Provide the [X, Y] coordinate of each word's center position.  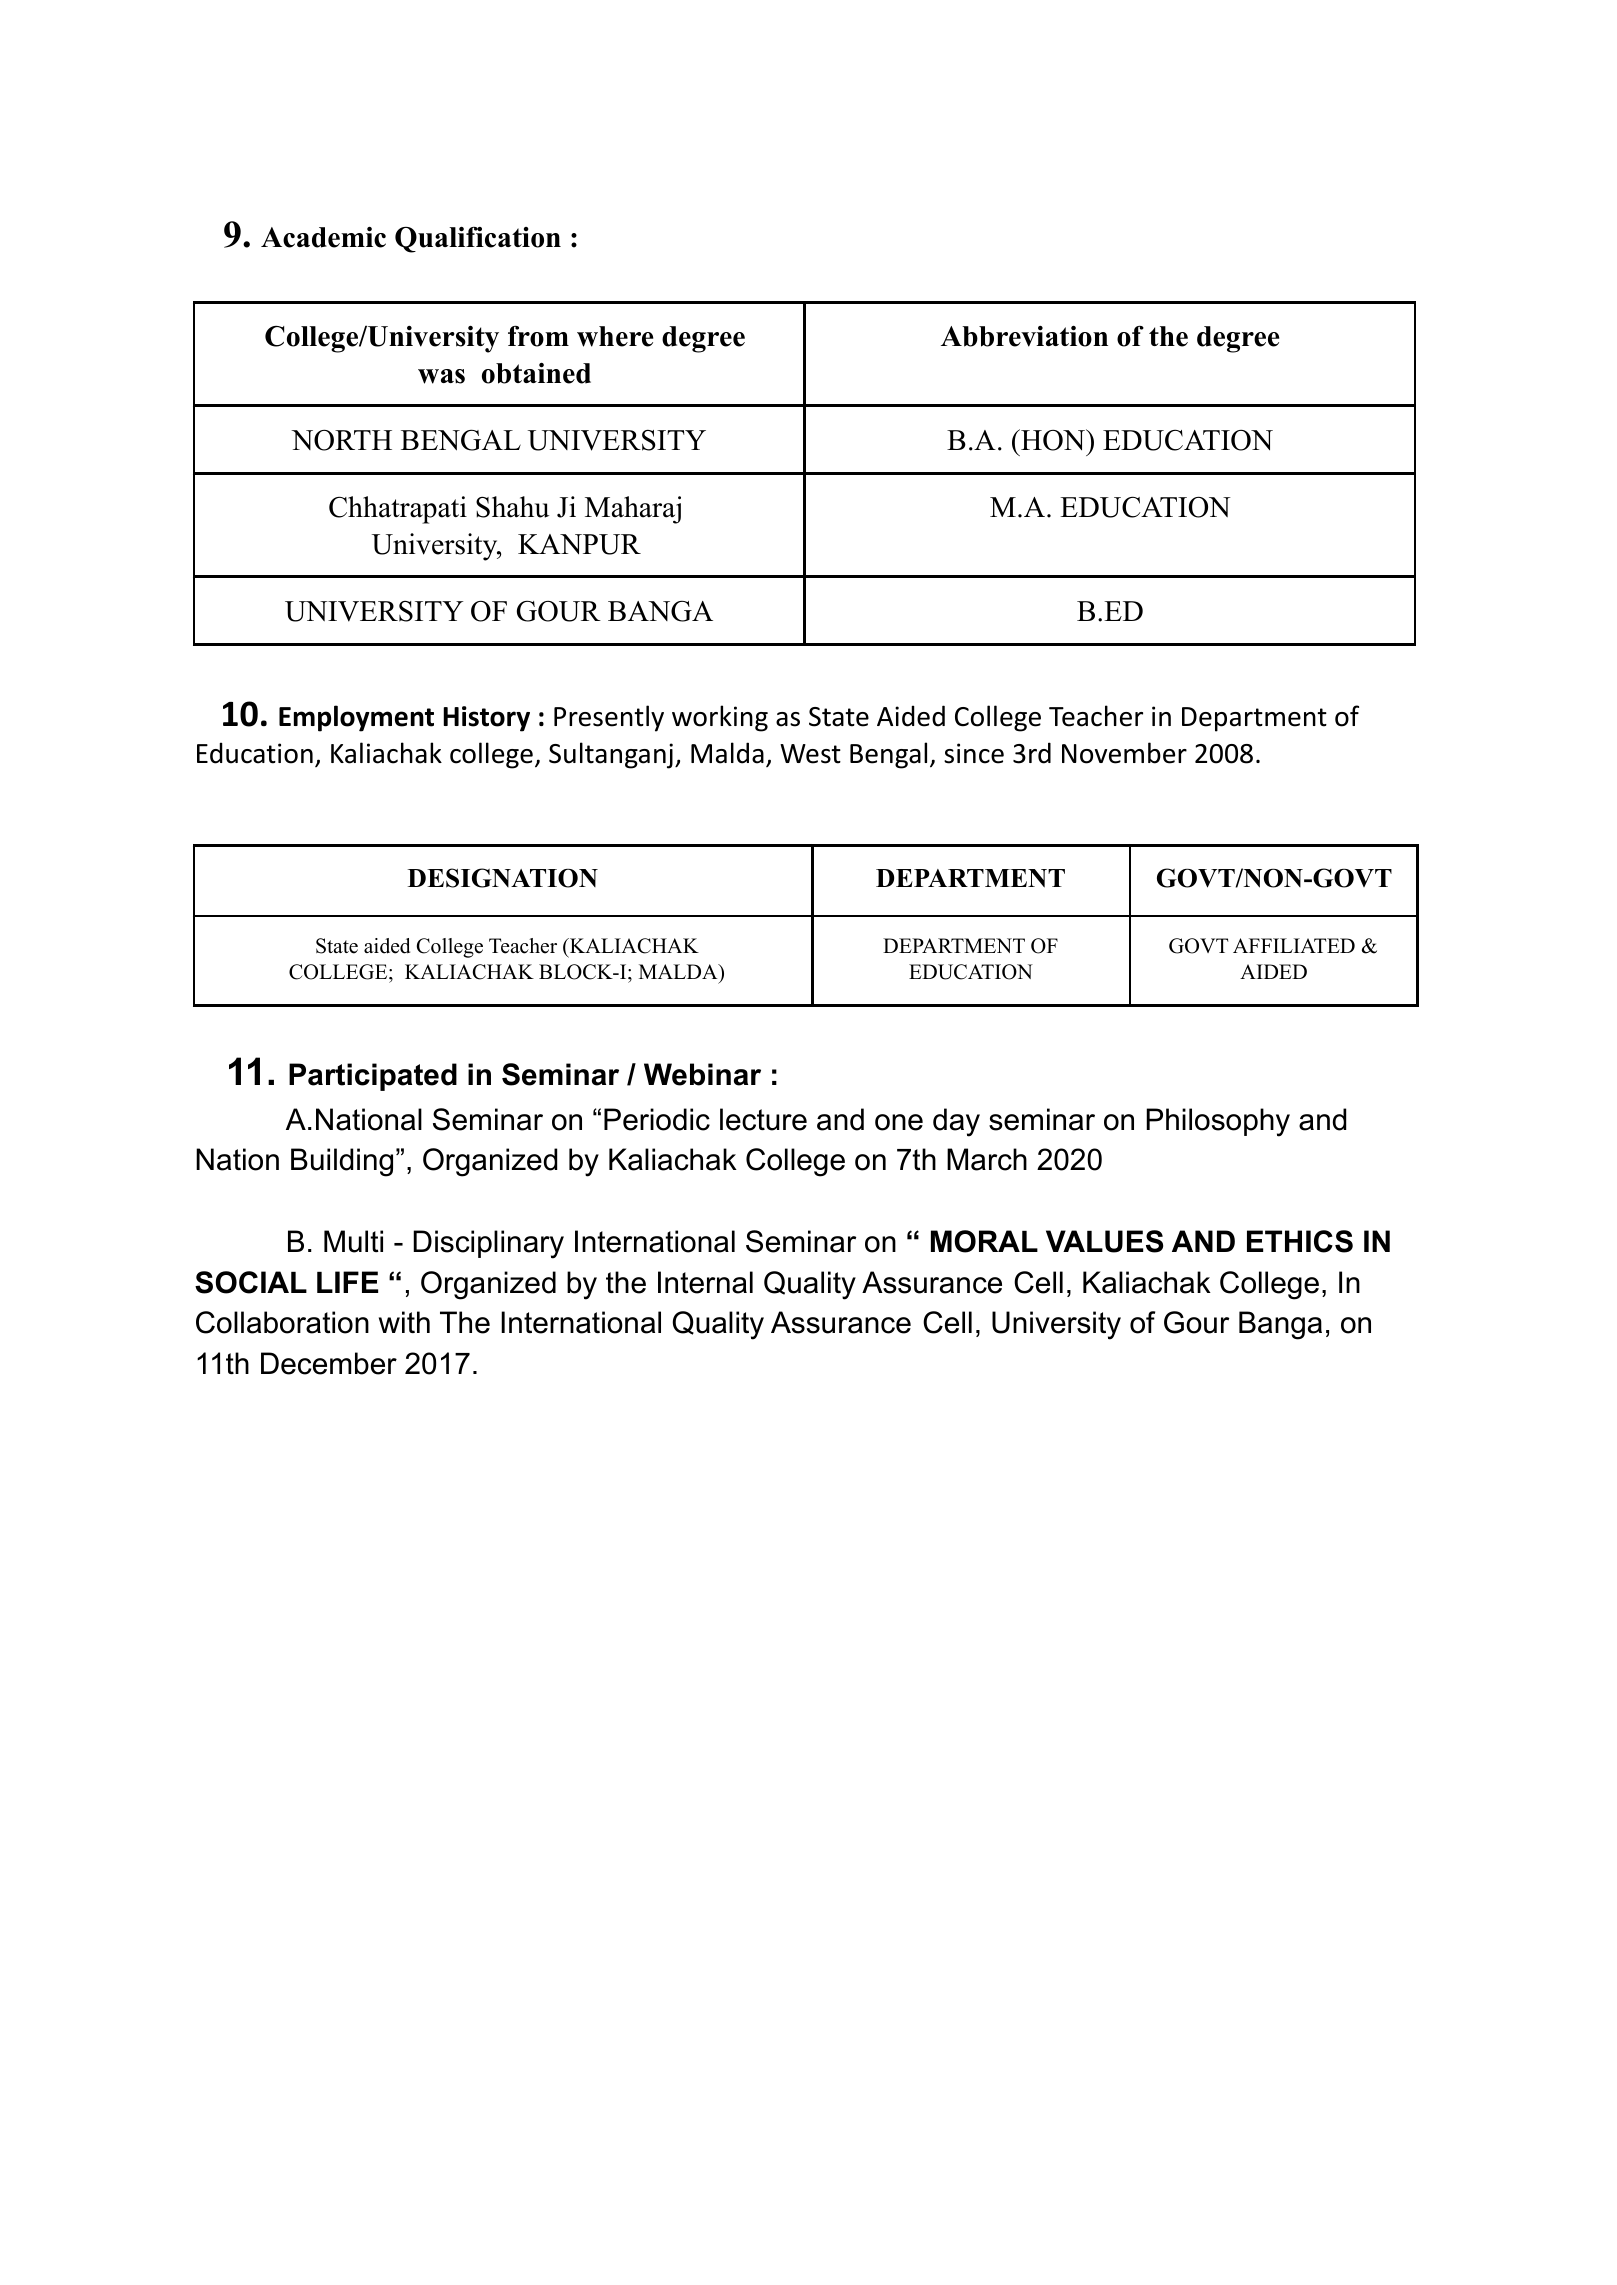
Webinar [702, 1074]
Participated [373, 1077]
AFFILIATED [1294, 945]
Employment [356, 718]
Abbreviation [1024, 336]
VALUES [1104, 1241]
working [720, 718]
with [404, 1322]
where [615, 336]
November [1124, 753]
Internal [705, 1282]
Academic [323, 237]
